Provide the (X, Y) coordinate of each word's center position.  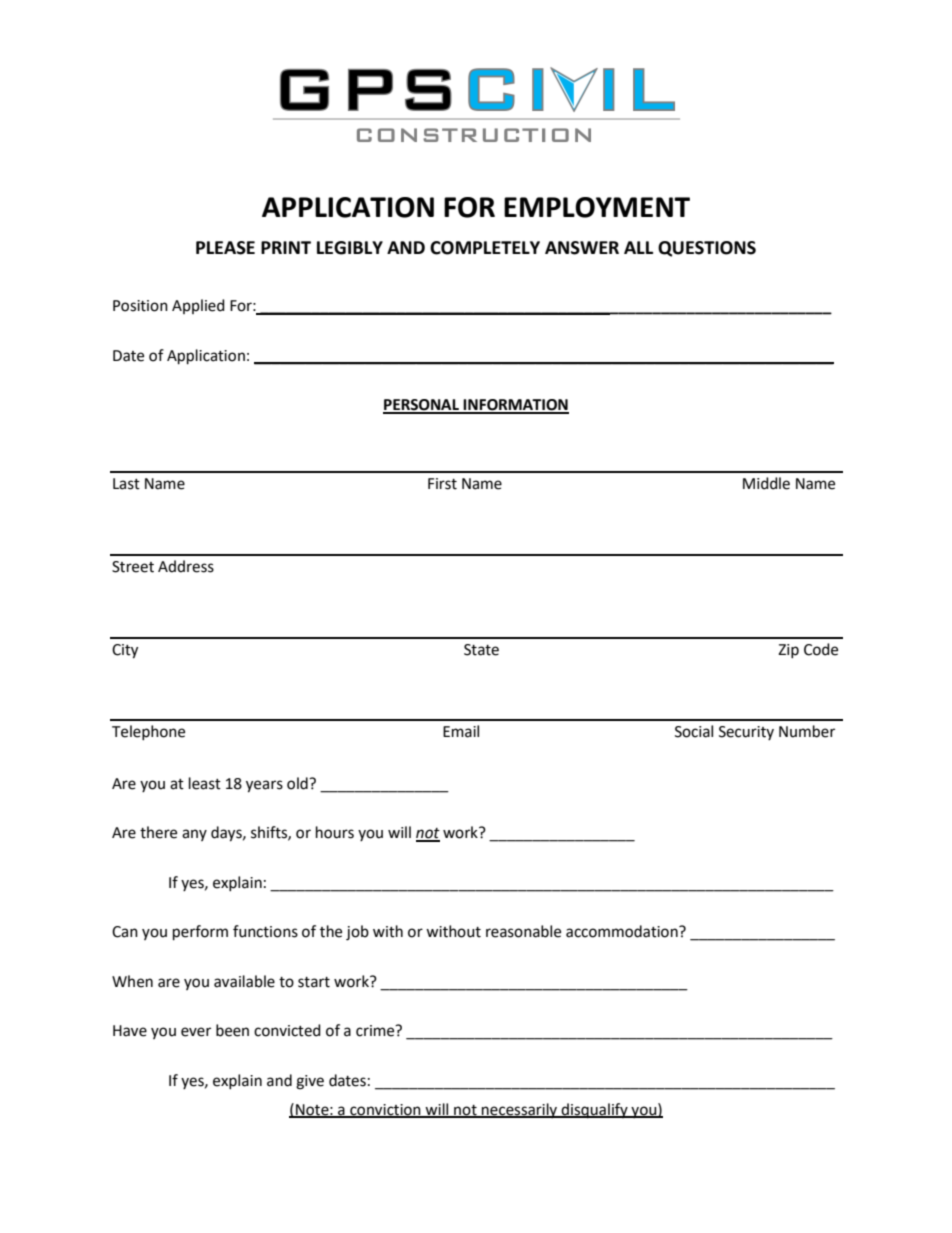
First (442, 484)
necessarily (520, 1110)
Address (186, 566)
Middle (766, 483)
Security (746, 733)
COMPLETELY (485, 248)
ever (196, 1032)
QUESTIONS (707, 249)
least (205, 783)
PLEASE (225, 248)
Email (461, 731)
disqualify (595, 1110)
